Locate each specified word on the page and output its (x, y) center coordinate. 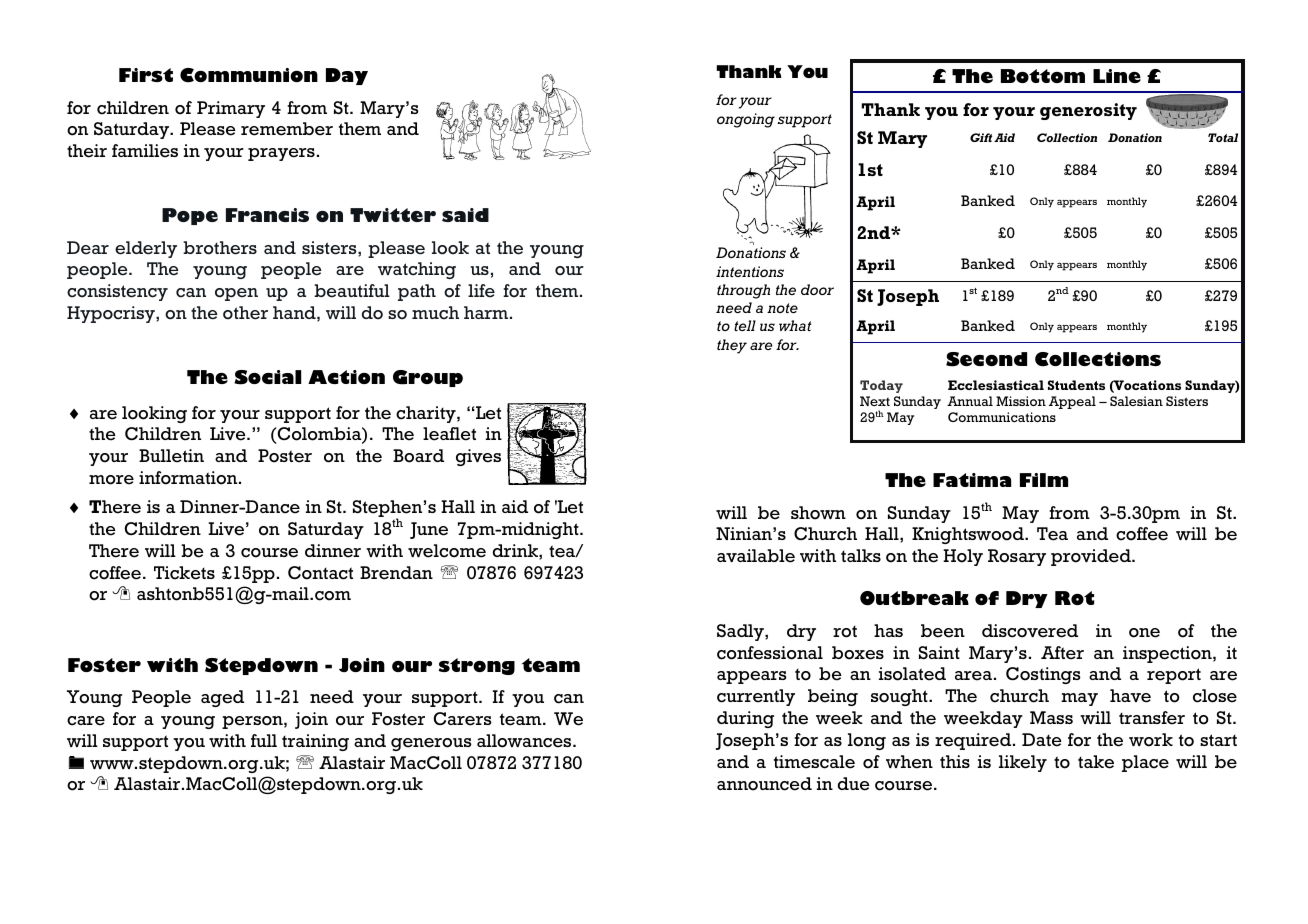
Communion (249, 75)
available (756, 556)
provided (1092, 557)
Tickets (184, 573)
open (236, 294)
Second (986, 359)
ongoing (746, 120)
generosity (1088, 111)
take (1096, 762)
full (264, 740)
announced (764, 784)
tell (745, 325)
